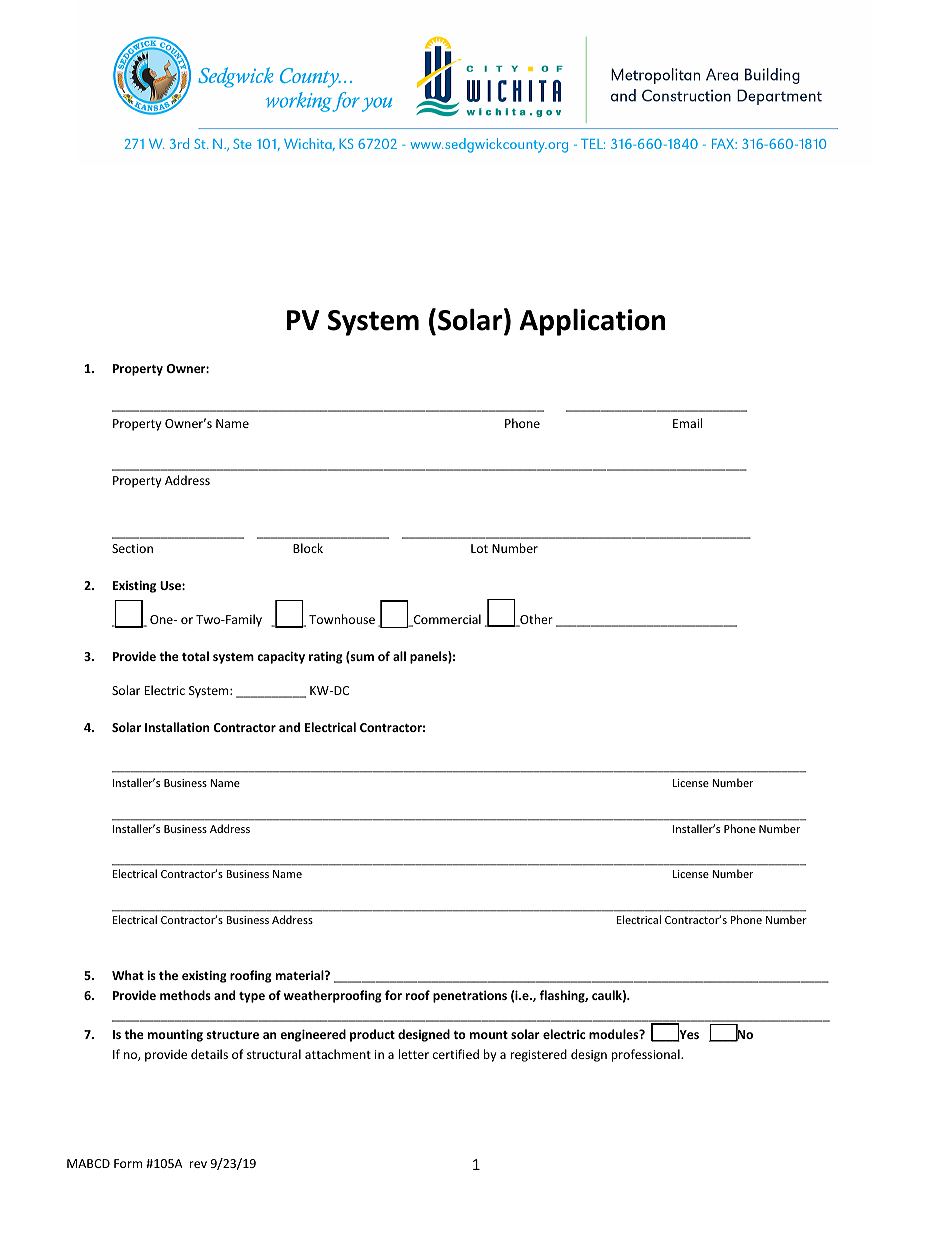 This screenshot has width=952, height=1233. I want to click on Section, so click(132, 548).
